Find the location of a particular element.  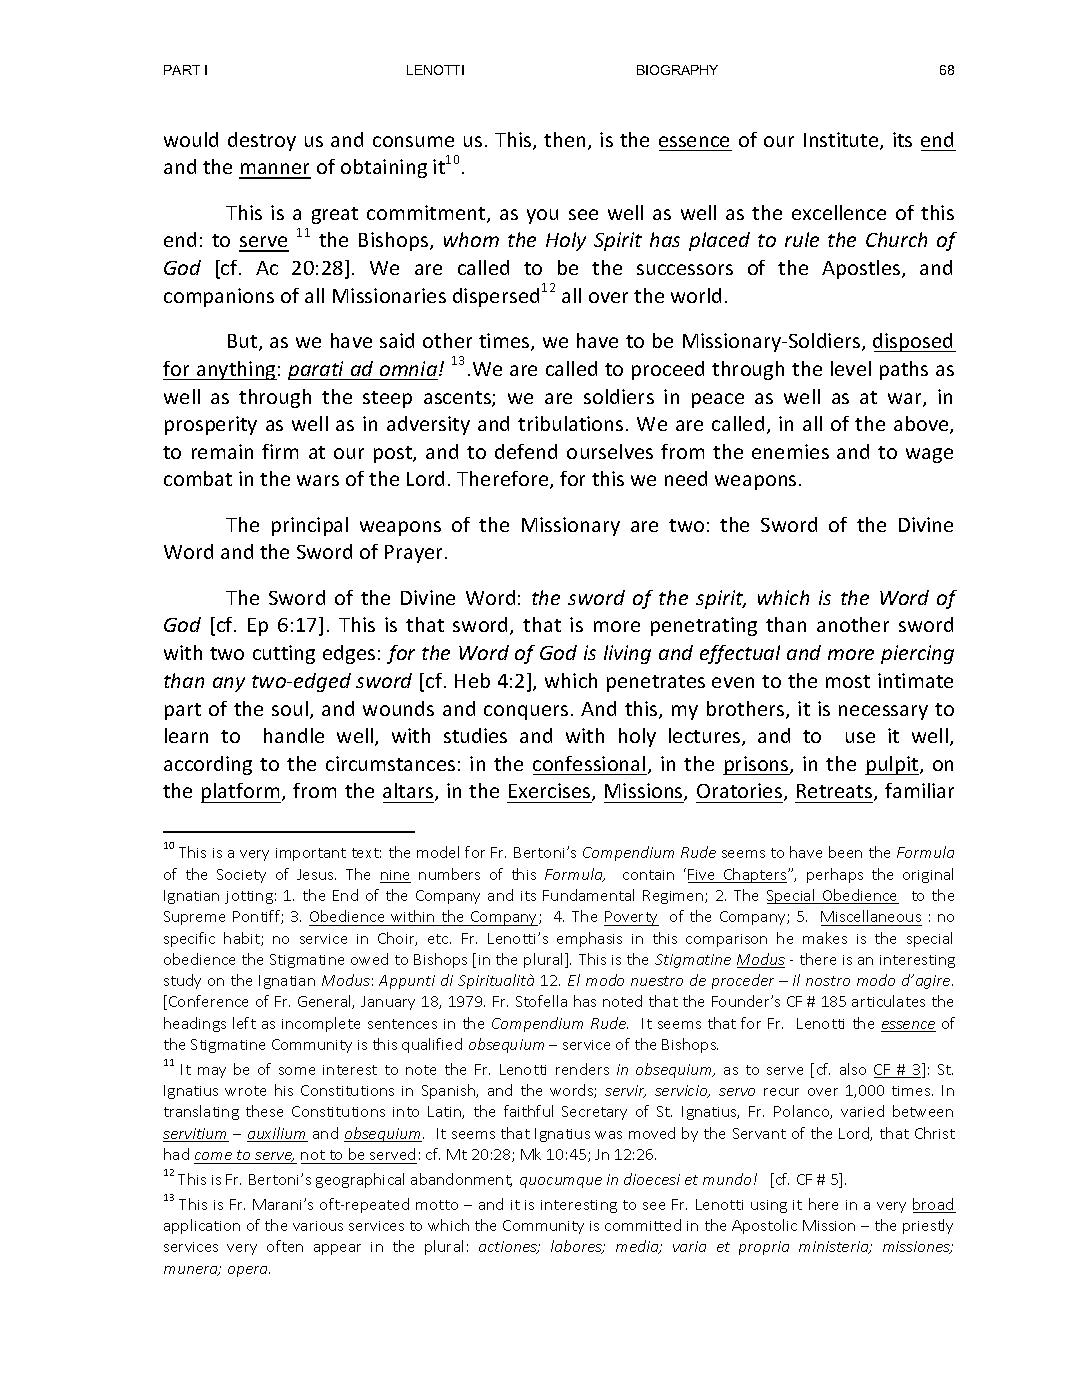

defend is located at coordinates (526, 451).
